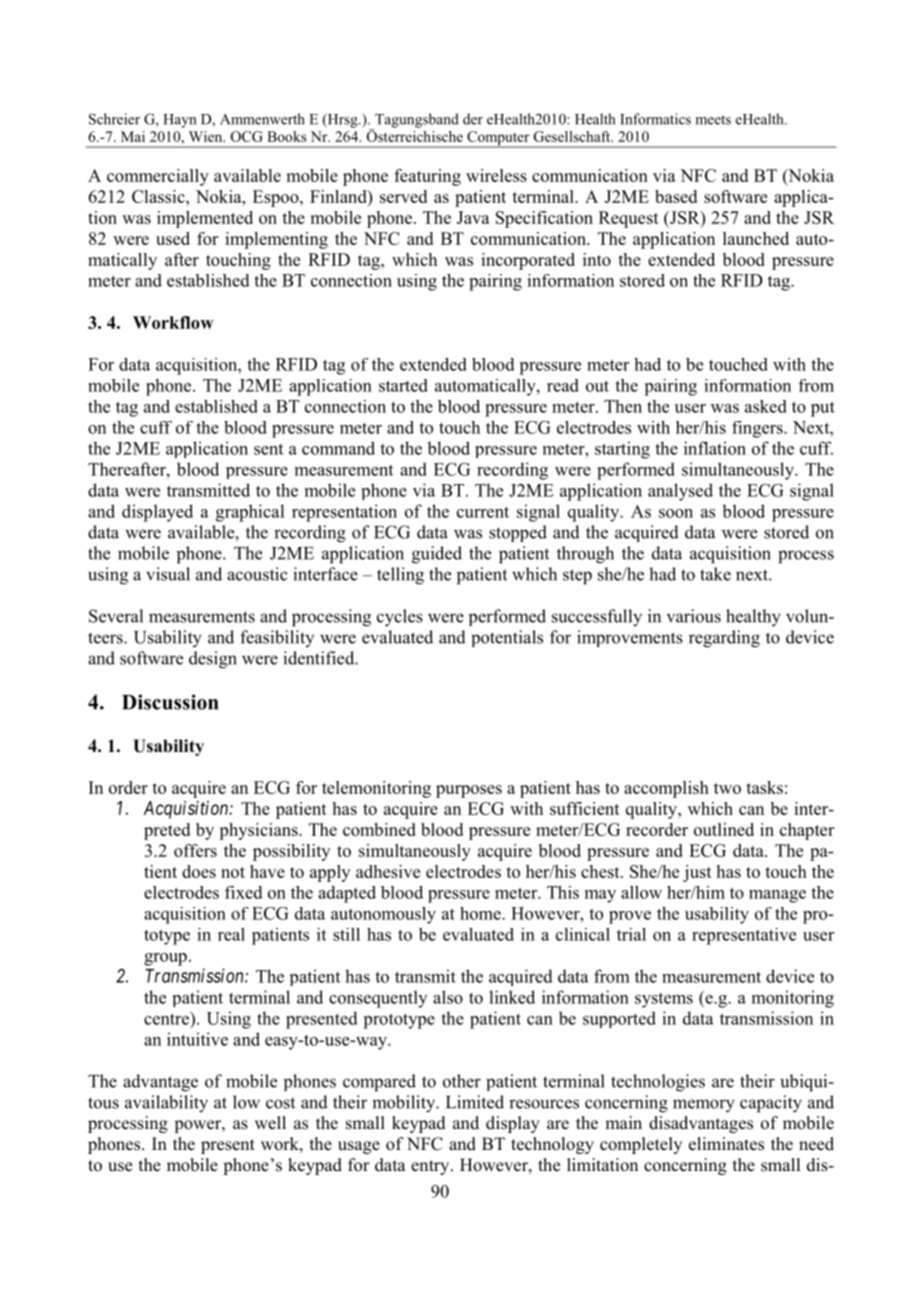 The height and width of the image is (1308, 924). I want to click on regarding, so click(724, 639).
